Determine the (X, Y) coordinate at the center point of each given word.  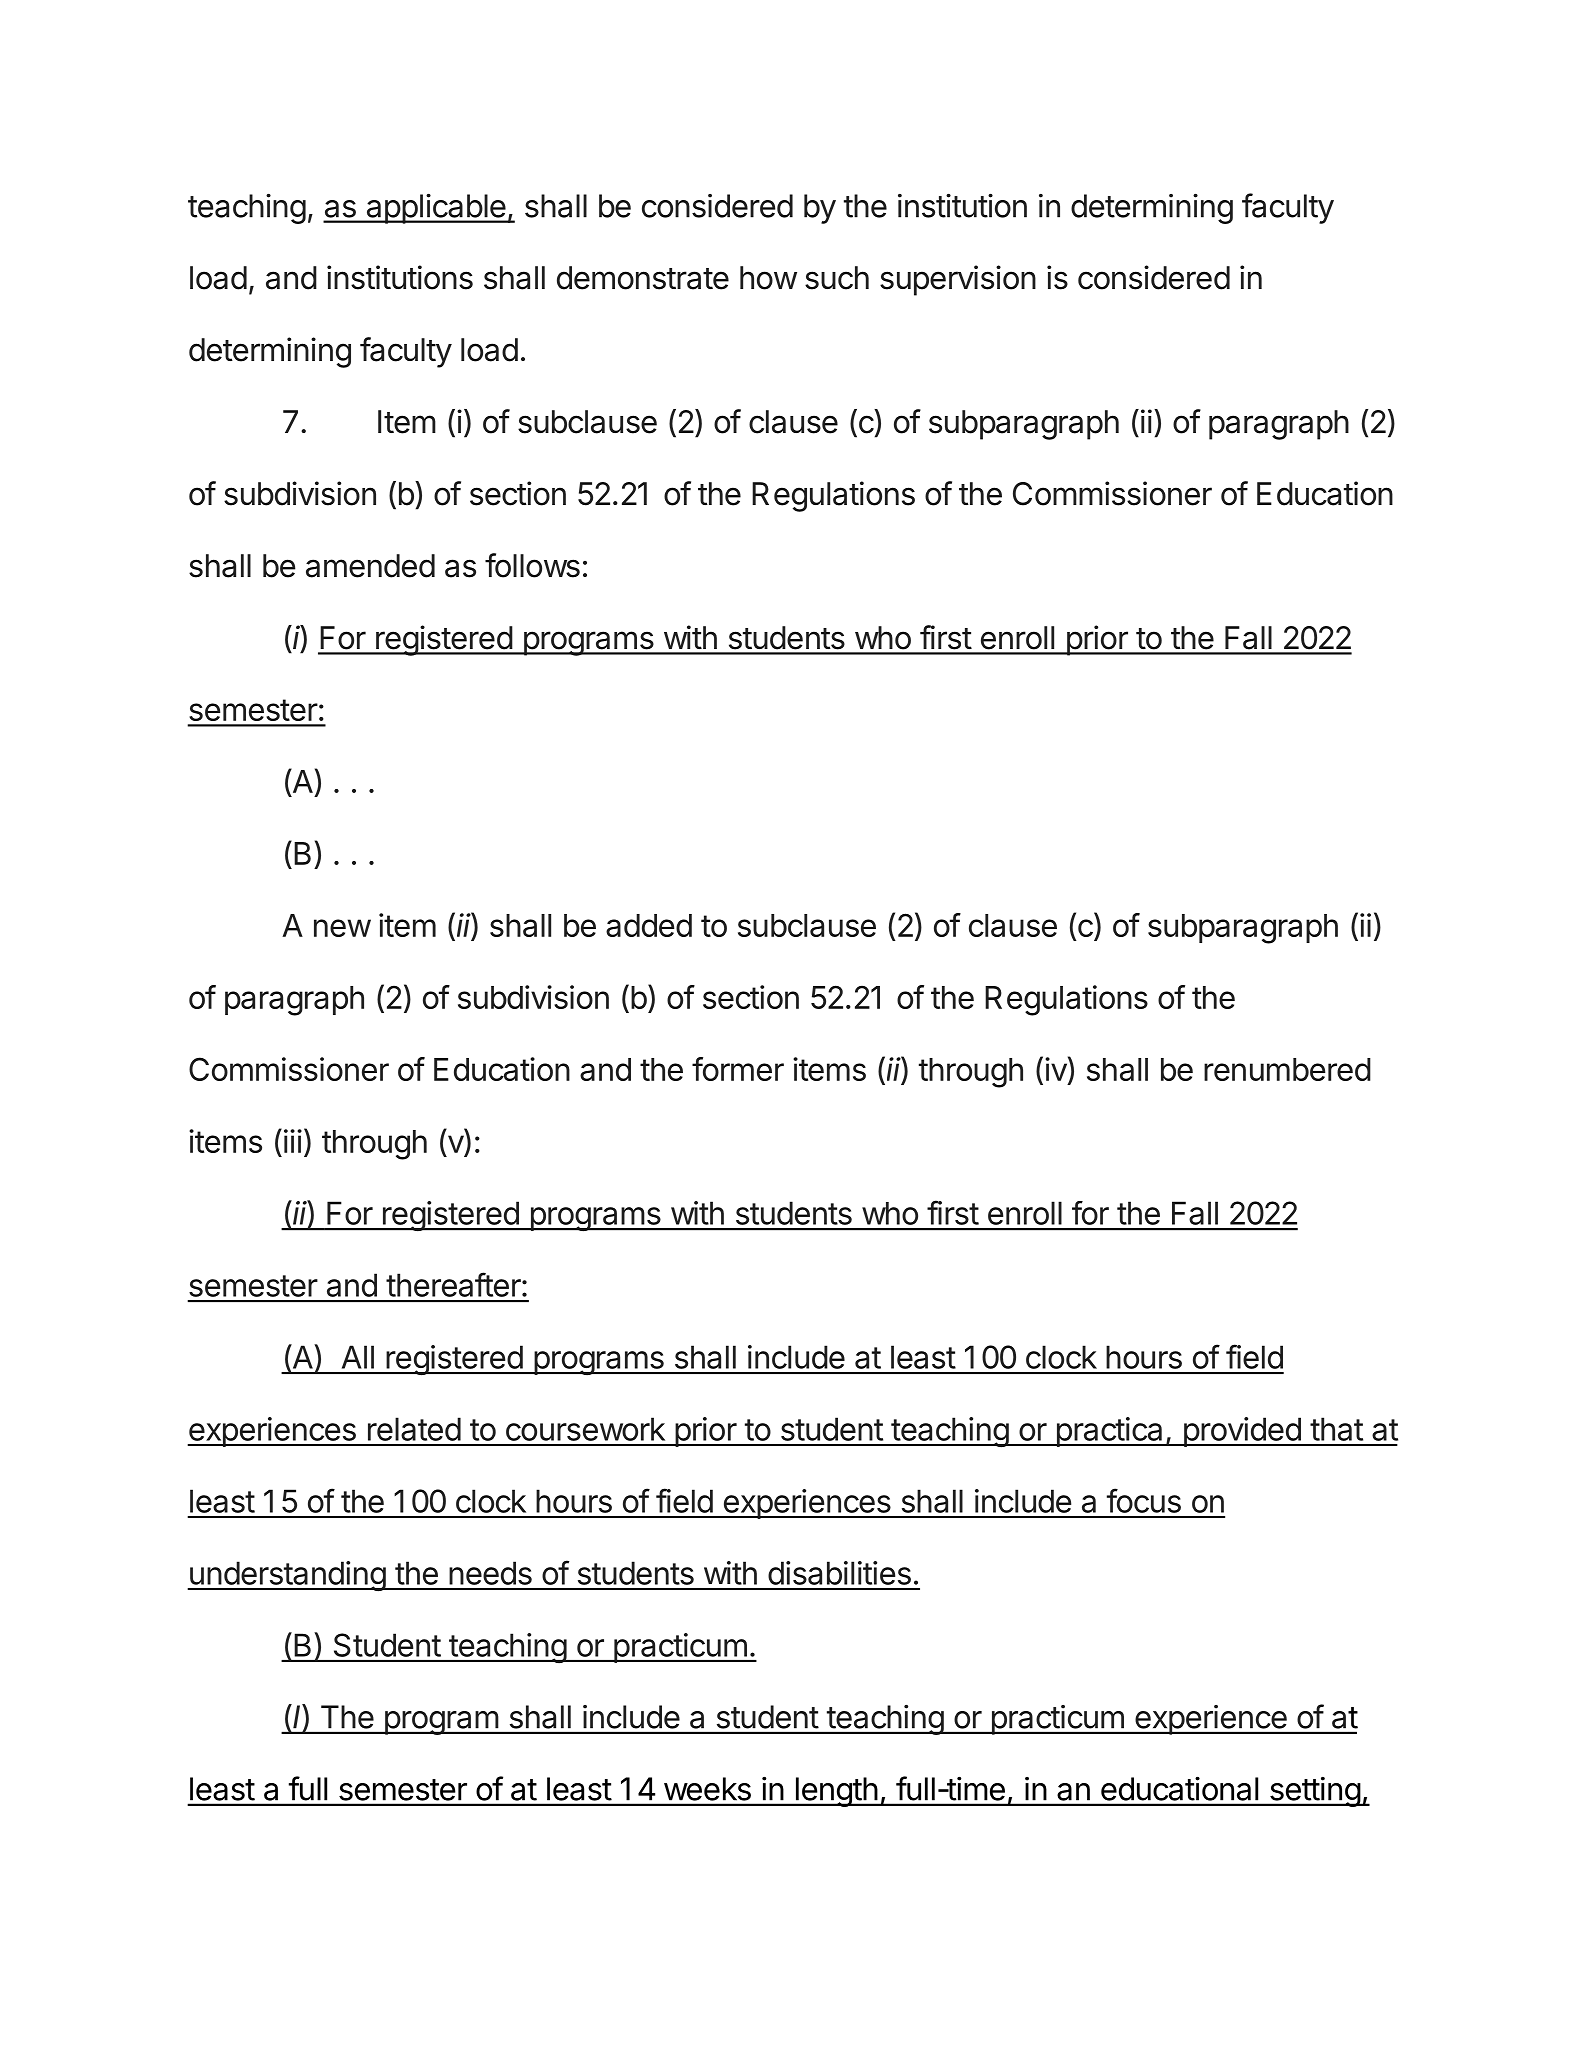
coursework (585, 1429)
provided (1241, 1432)
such (837, 278)
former (738, 1069)
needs (490, 1573)
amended (370, 566)
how (768, 278)
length (836, 1792)
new (342, 928)
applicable (435, 209)
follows (532, 565)
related (414, 1429)
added (649, 925)
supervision (958, 280)
